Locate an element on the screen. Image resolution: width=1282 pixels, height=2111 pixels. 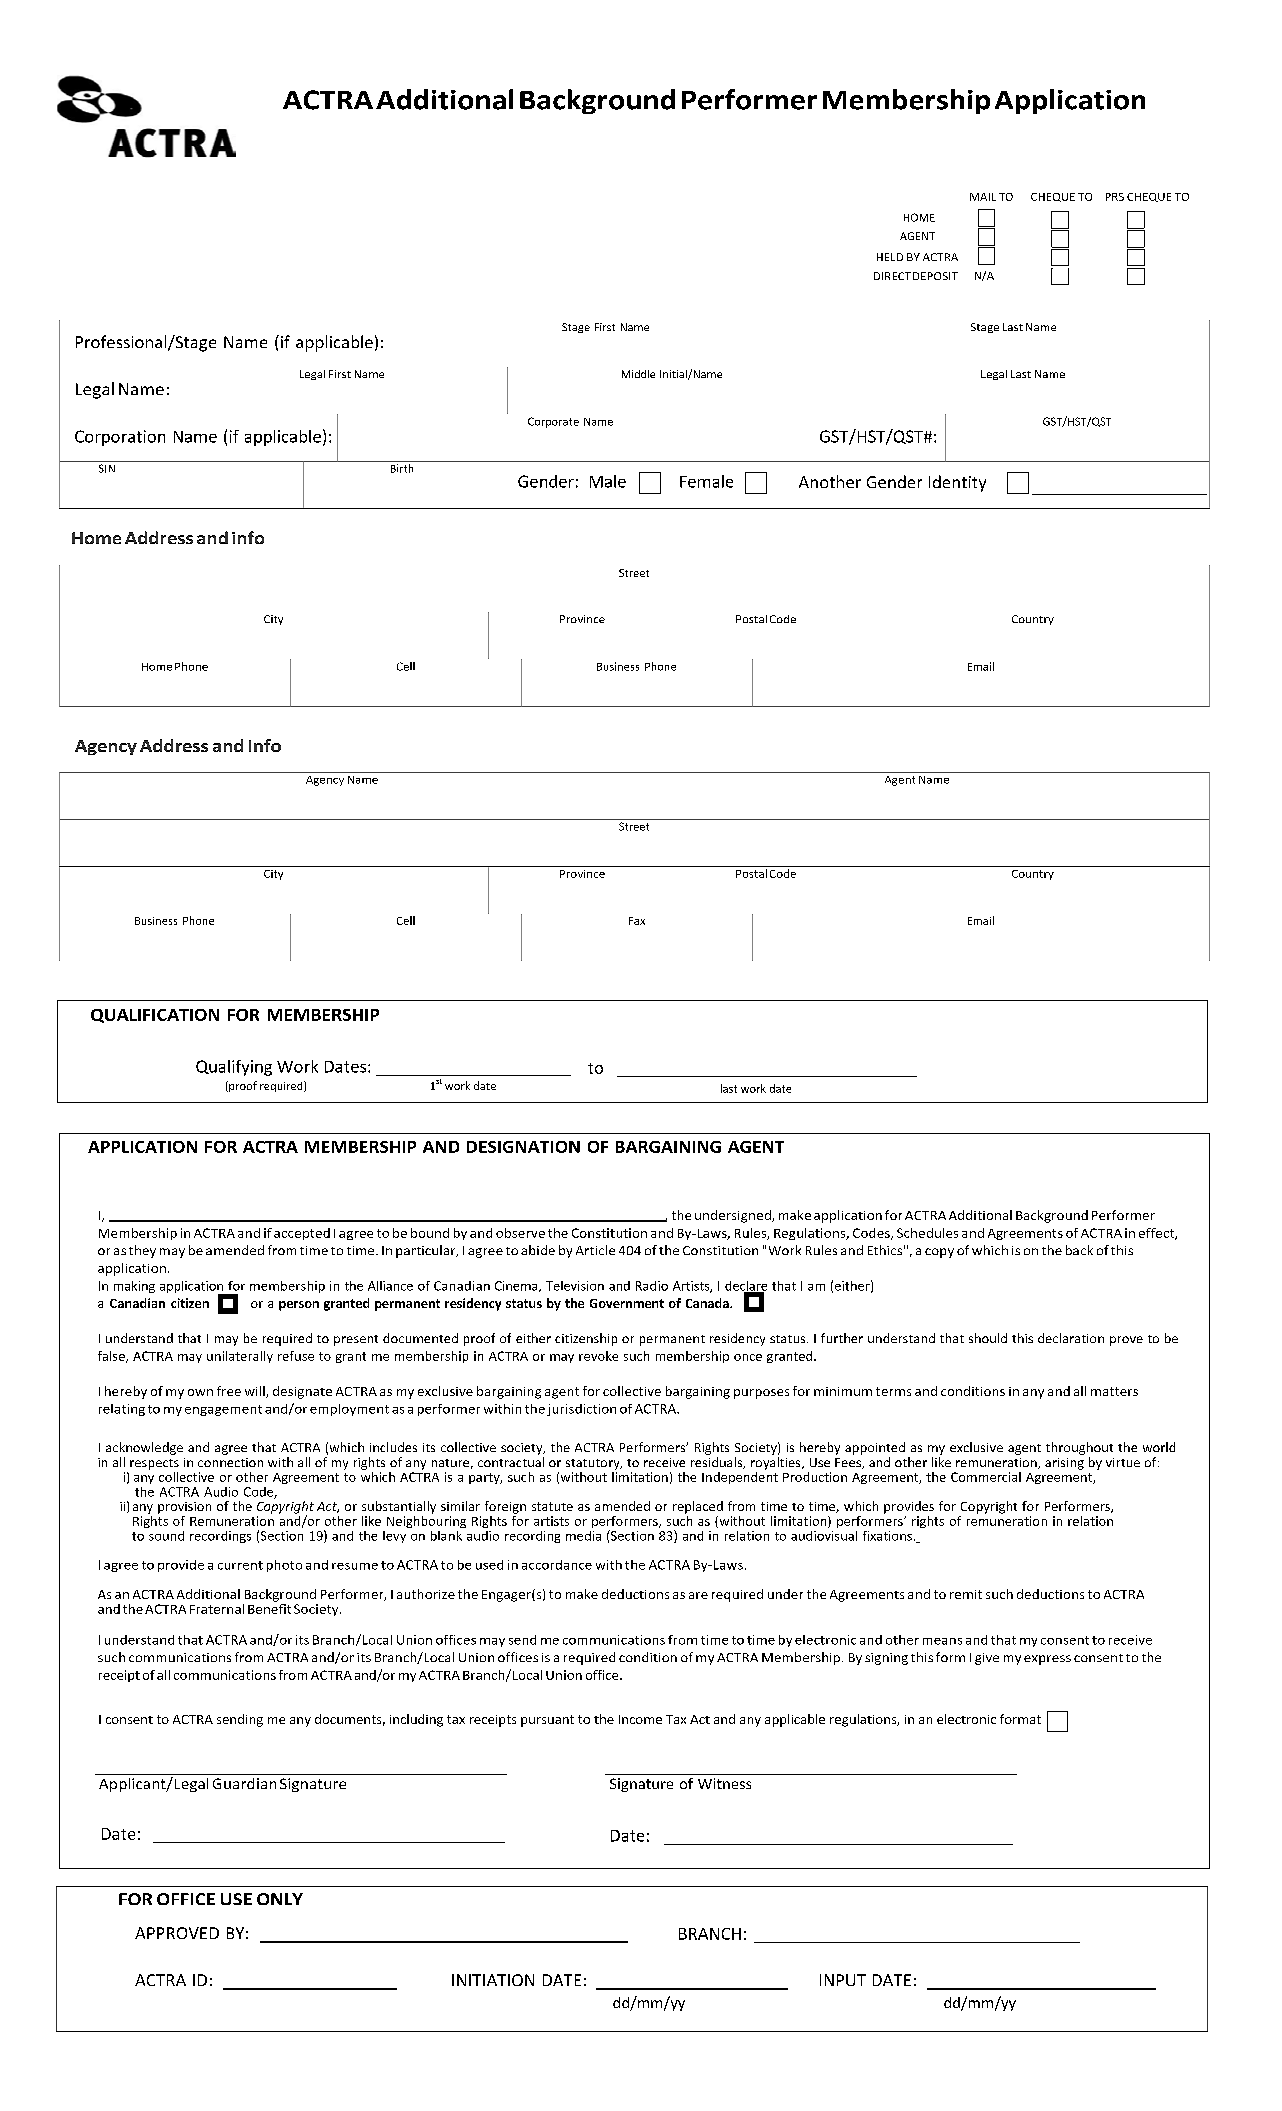
INITIATION is located at coordinates (493, 1980).
